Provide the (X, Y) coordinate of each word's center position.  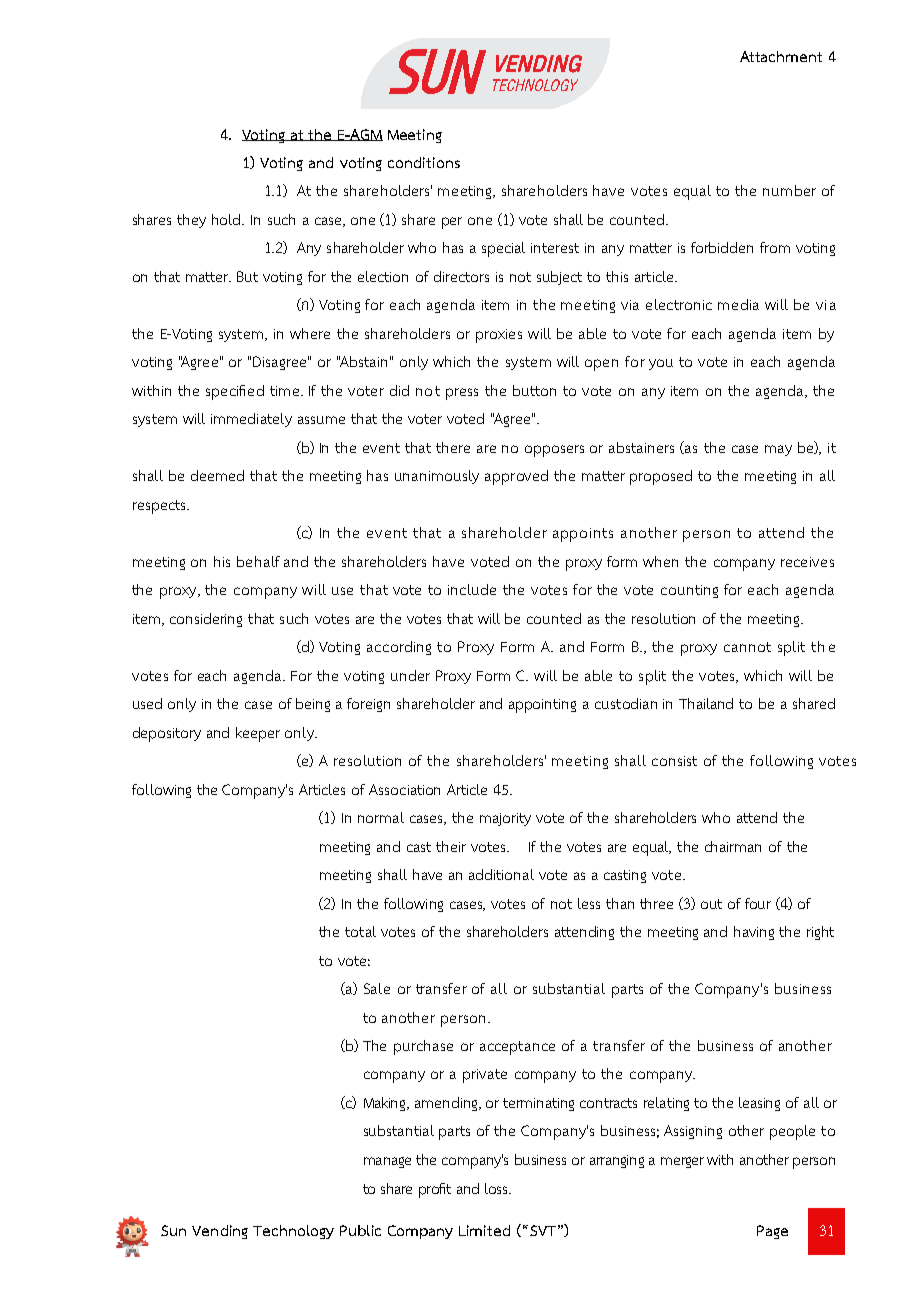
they (191, 221)
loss (497, 1188)
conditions (424, 162)
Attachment (781, 56)
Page (772, 1232)
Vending (220, 1232)
